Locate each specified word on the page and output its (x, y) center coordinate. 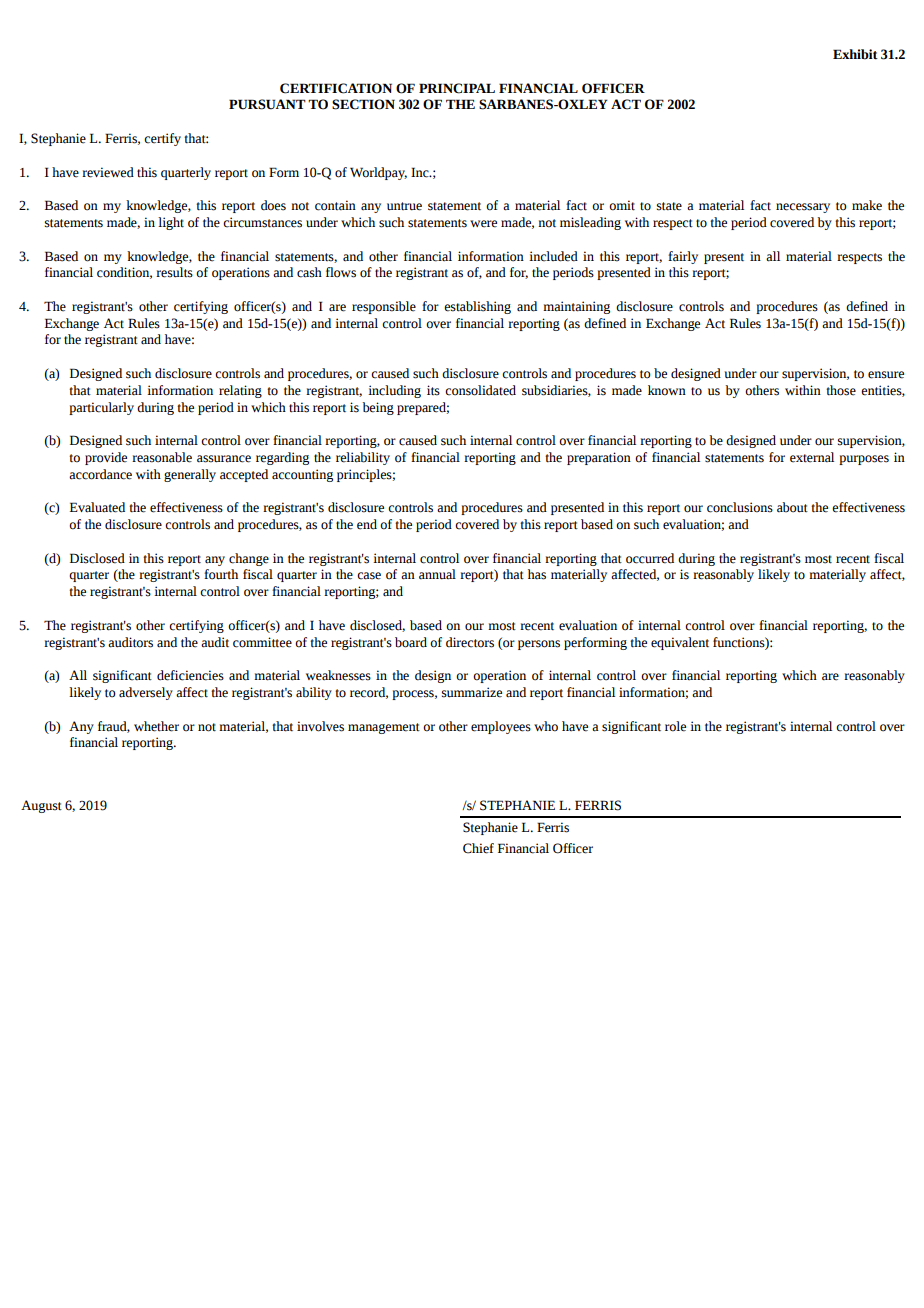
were (483, 224)
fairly (683, 257)
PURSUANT (267, 104)
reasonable (162, 457)
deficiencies (190, 675)
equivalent (680, 643)
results (174, 272)
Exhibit (855, 54)
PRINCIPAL (457, 88)
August (41, 806)
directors (470, 642)
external (812, 457)
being (378, 408)
